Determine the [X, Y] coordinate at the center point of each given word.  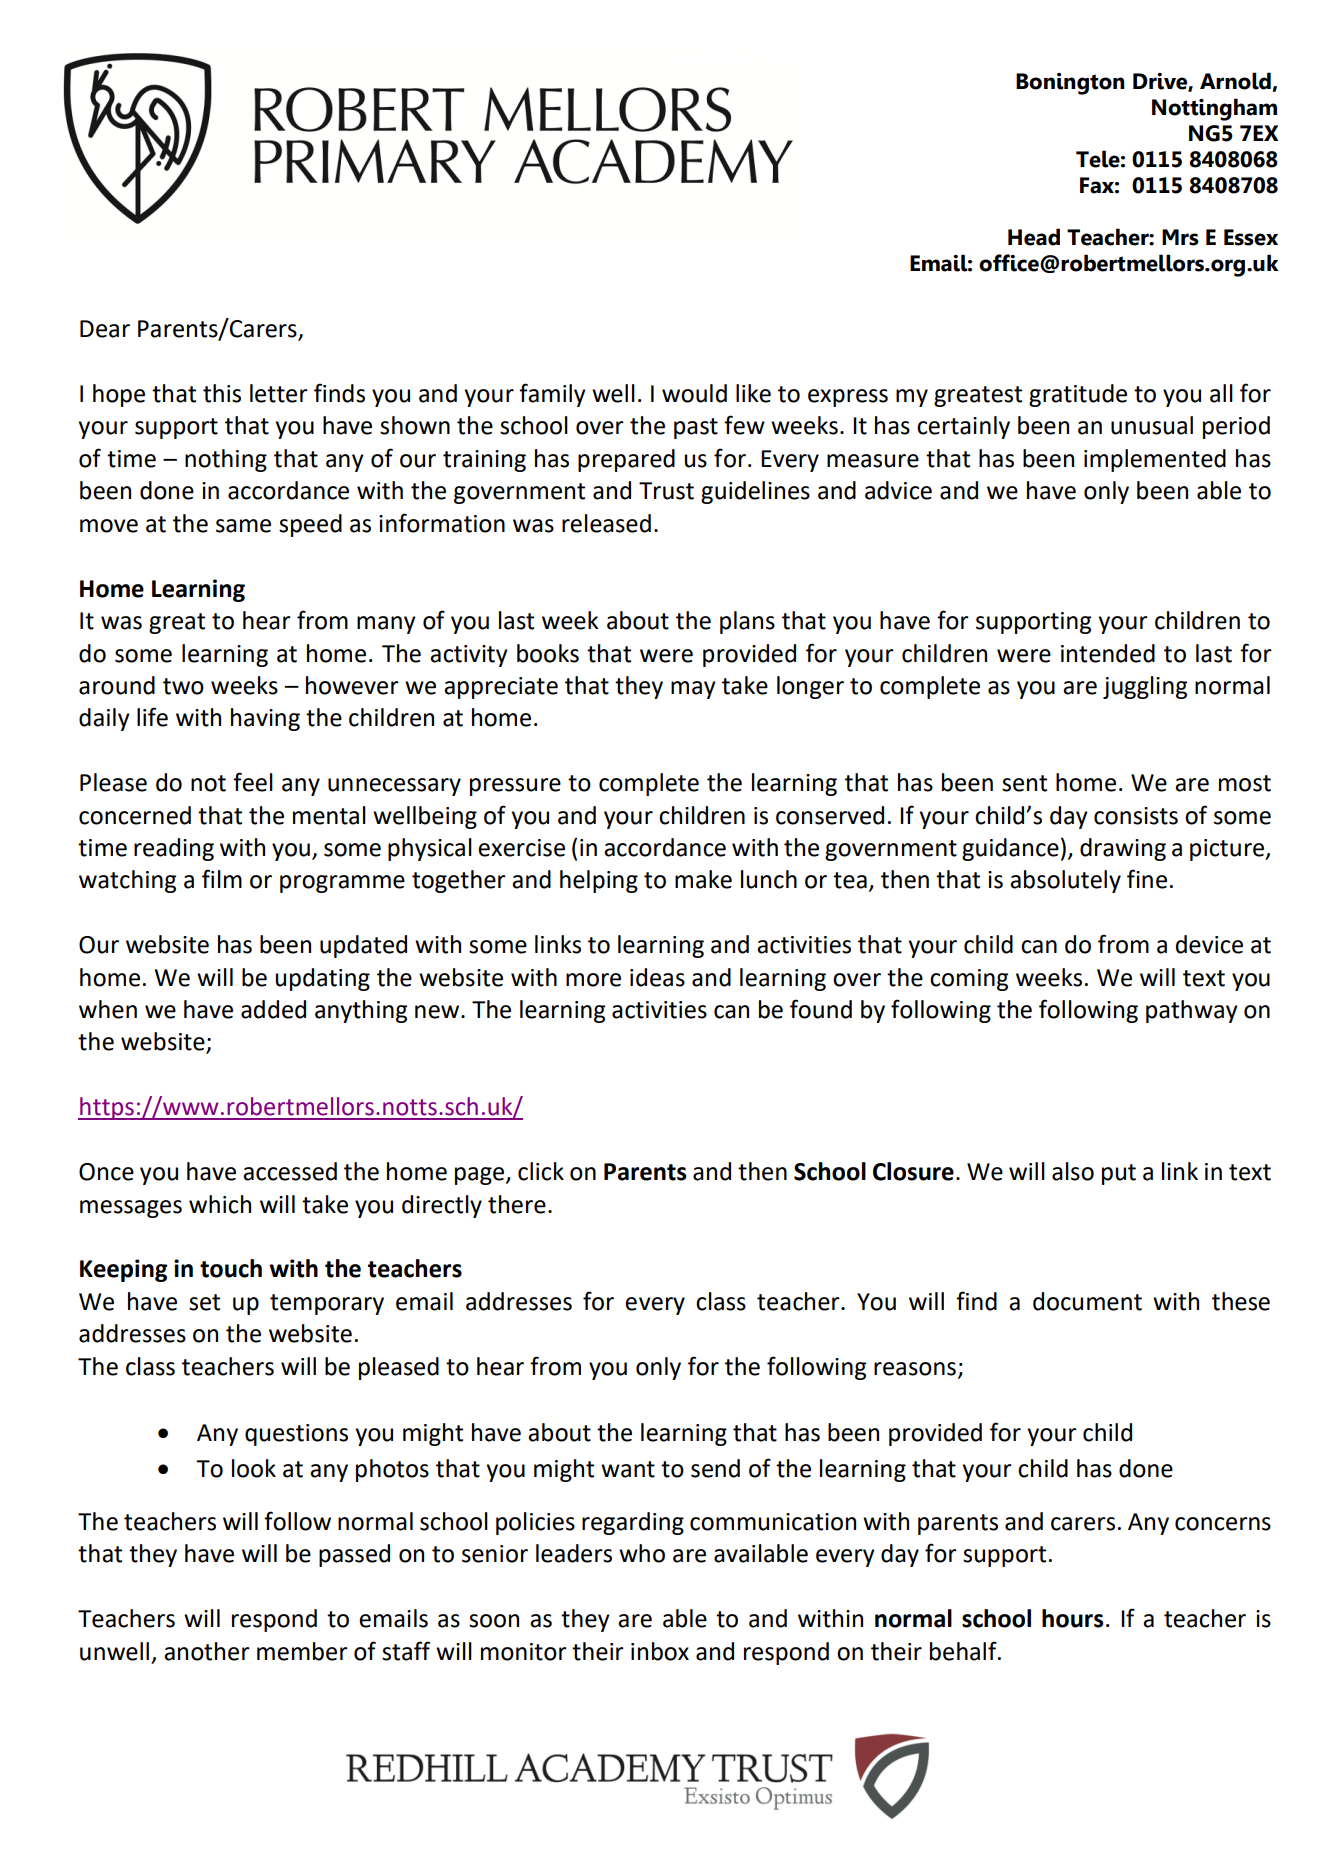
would [694, 393]
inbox [660, 1651]
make [703, 879]
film [222, 878]
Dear [105, 329]
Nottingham [1214, 109]
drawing [1123, 849]
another [207, 1651]
